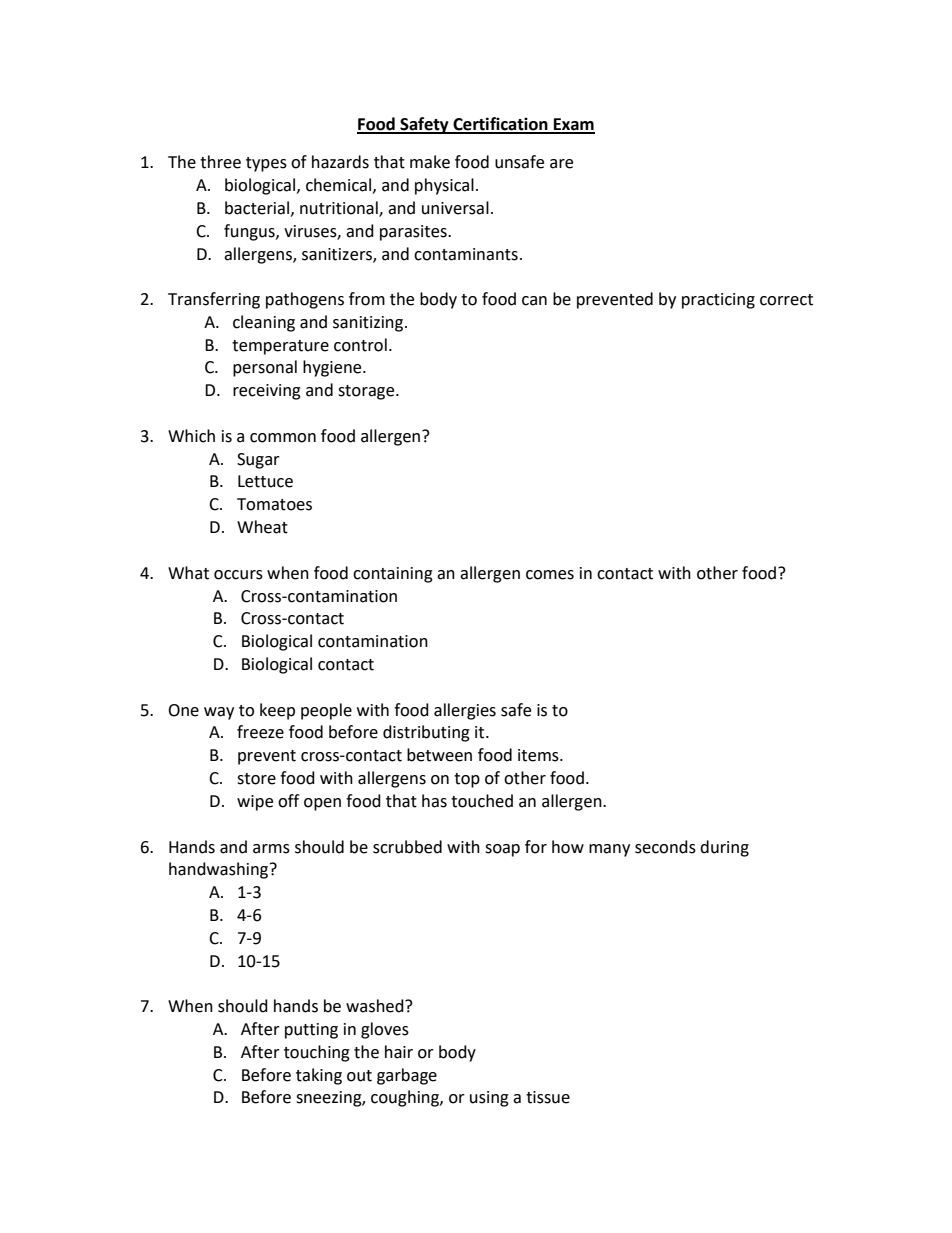 The image size is (952, 1233). What do you see at coordinates (500, 125) in the document?
I see `Certification` at bounding box center [500, 125].
